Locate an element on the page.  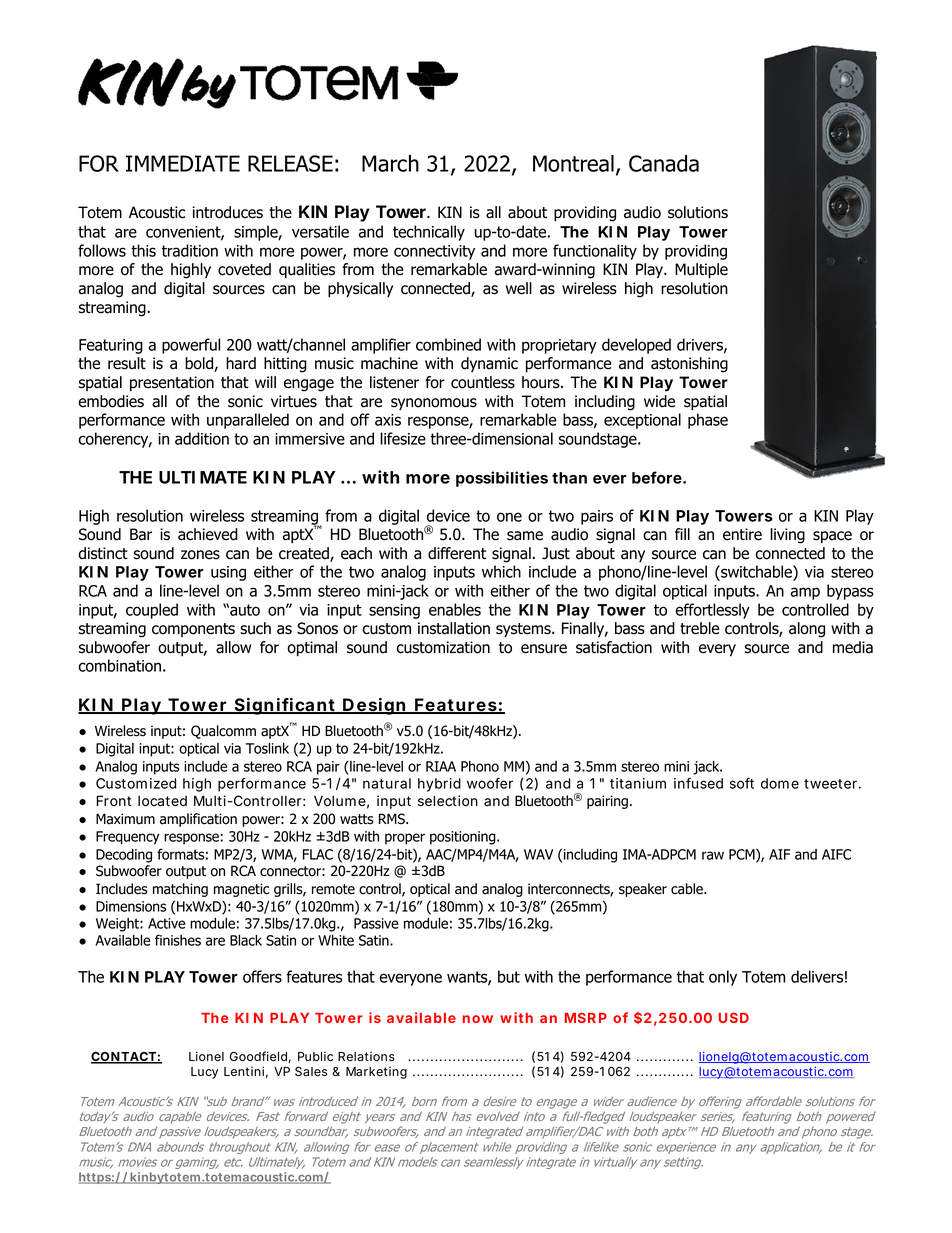
introduces is located at coordinates (228, 212).
